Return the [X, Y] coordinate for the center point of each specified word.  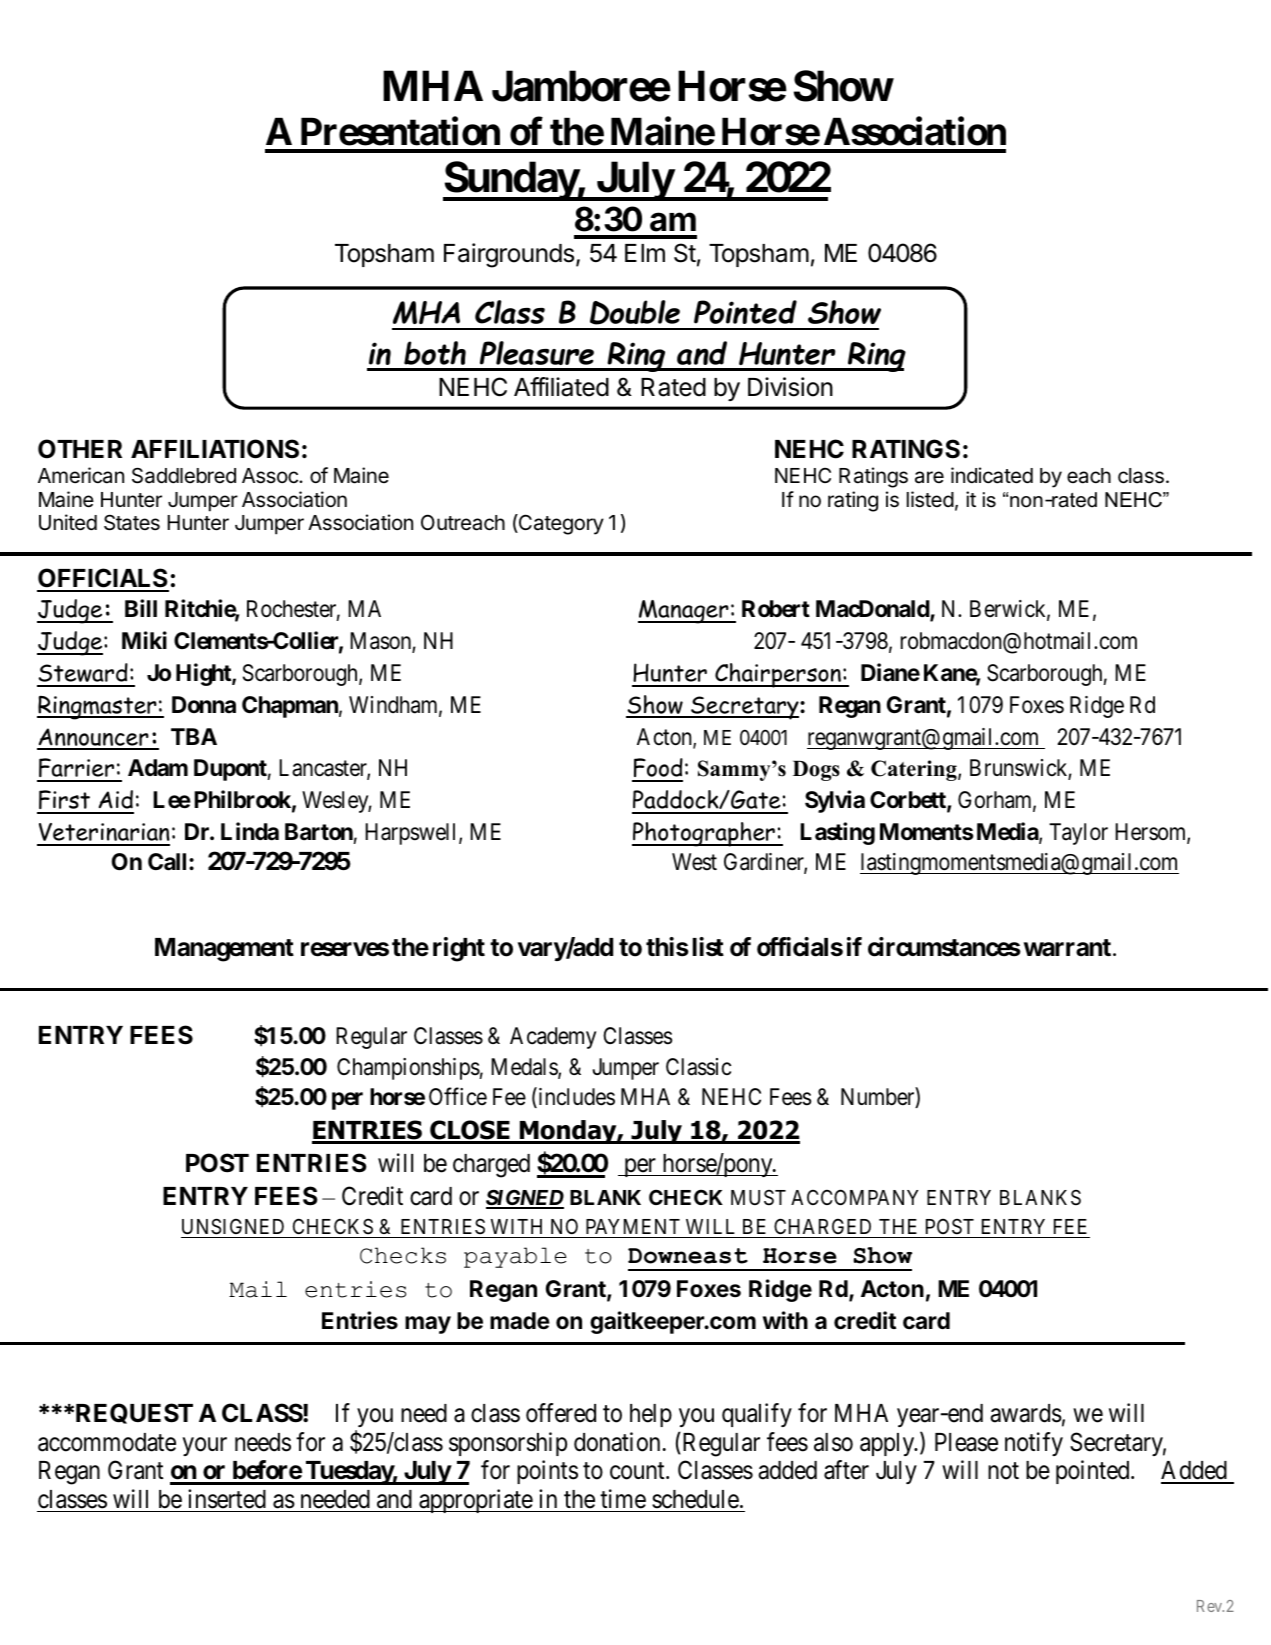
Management [224, 950]
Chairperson [778, 675]
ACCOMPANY [855, 1197]
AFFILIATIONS [215, 449]
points [547, 1472]
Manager [684, 612]
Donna [204, 704]
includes [575, 1097]
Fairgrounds [509, 255]
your [205, 1446]
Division [790, 387]
